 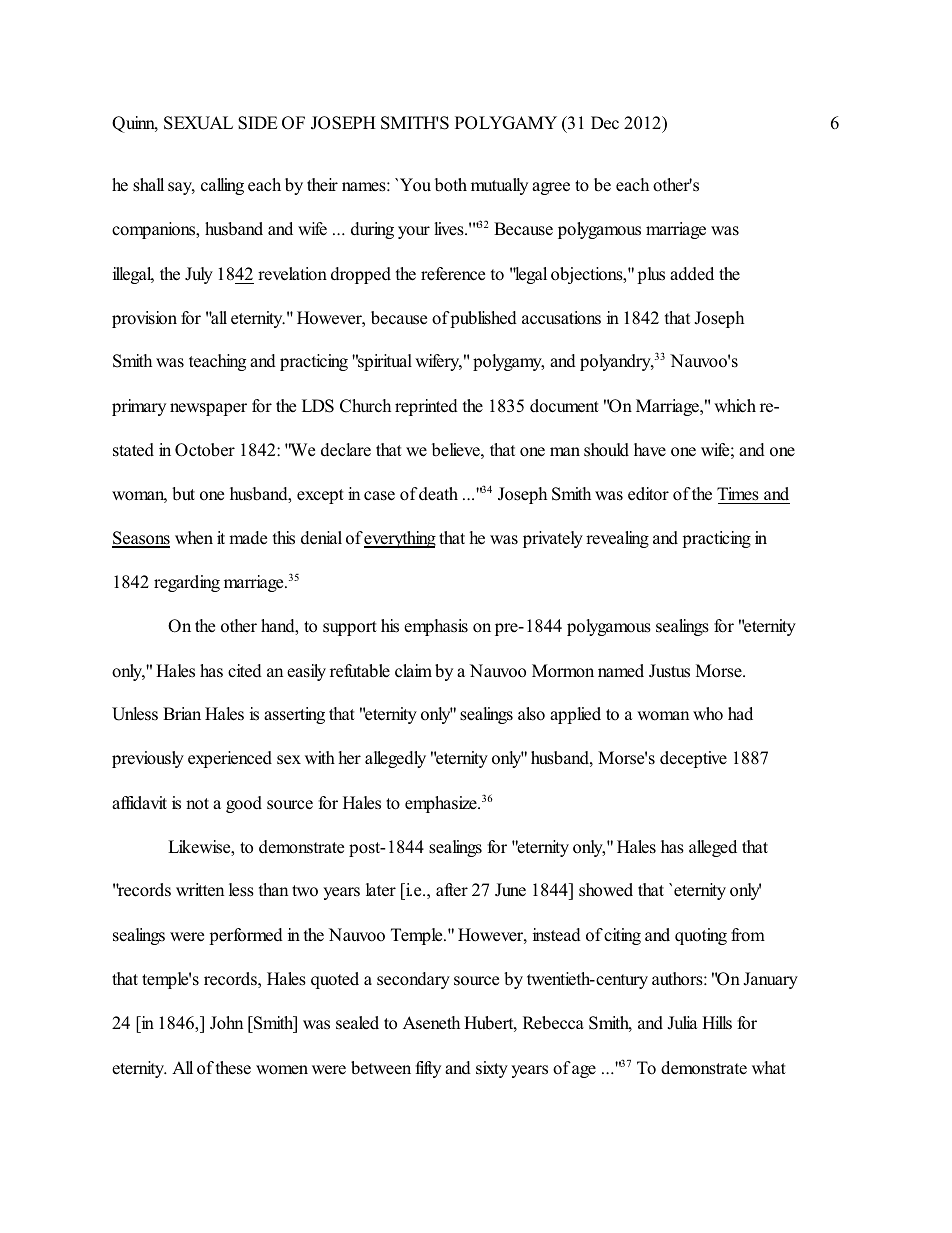 What do you see at coordinates (617, 539) in the screenshot?
I see `revealing` at bounding box center [617, 539].
